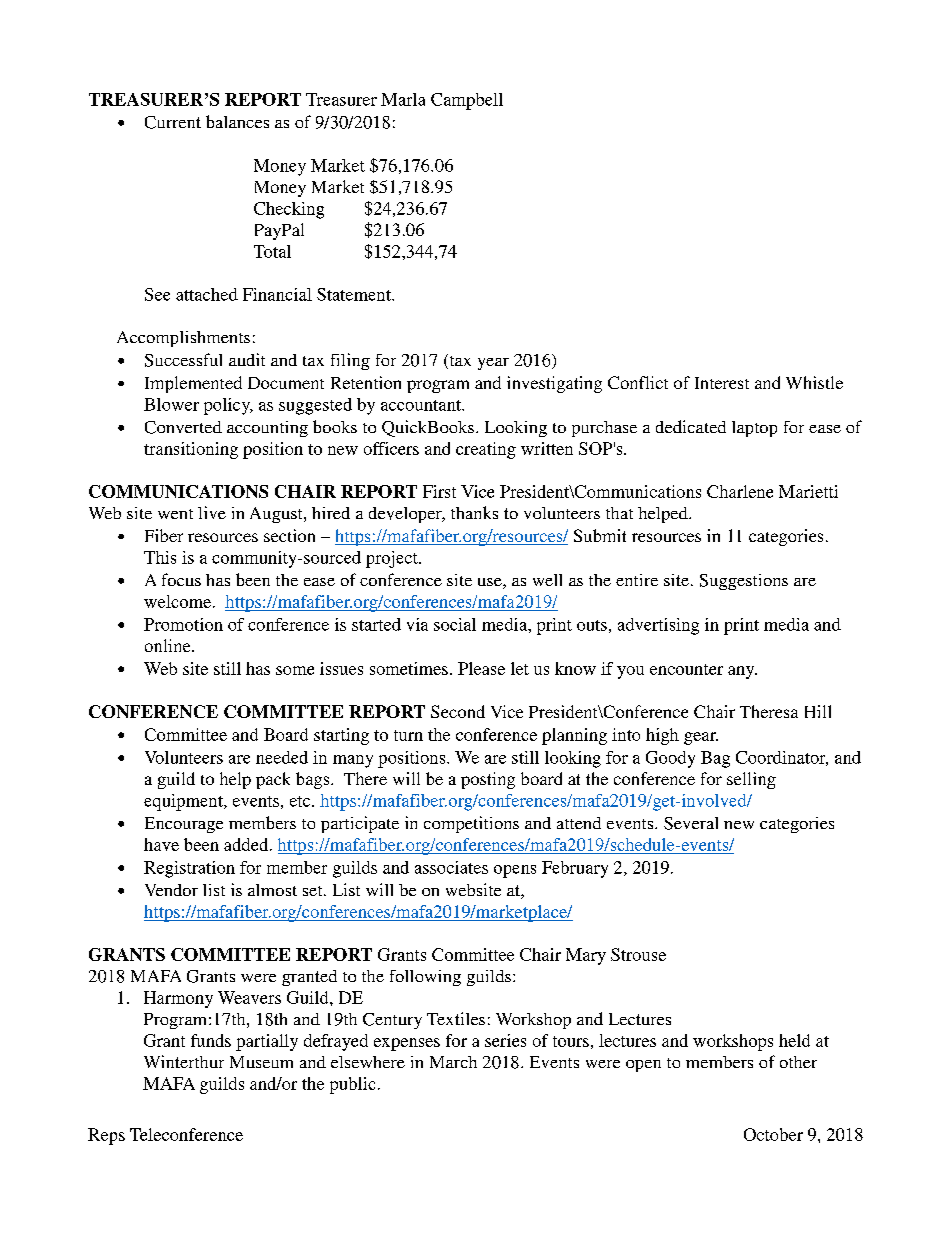  I want to click on Promotion, so click(183, 624).
